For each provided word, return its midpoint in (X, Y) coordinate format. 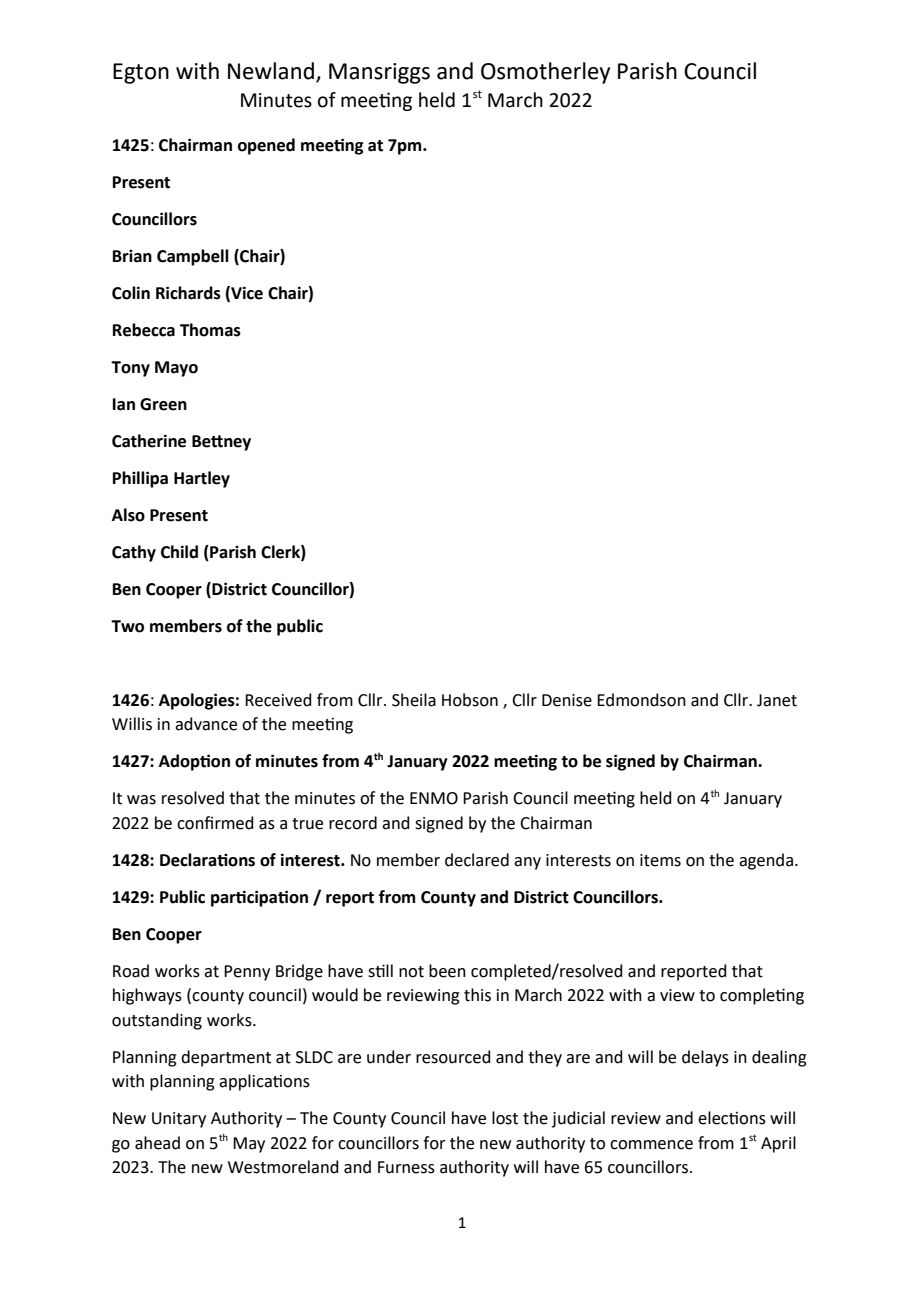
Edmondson (641, 700)
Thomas (210, 330)
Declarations (207, 860)
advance (206, 724)
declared (477, 860)
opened (266, 146)
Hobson (470, 700)
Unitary (179, 1120)
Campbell (193, 257)
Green (163, 404)
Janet (777, 700)
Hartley (202, 479)
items (660, 860)
